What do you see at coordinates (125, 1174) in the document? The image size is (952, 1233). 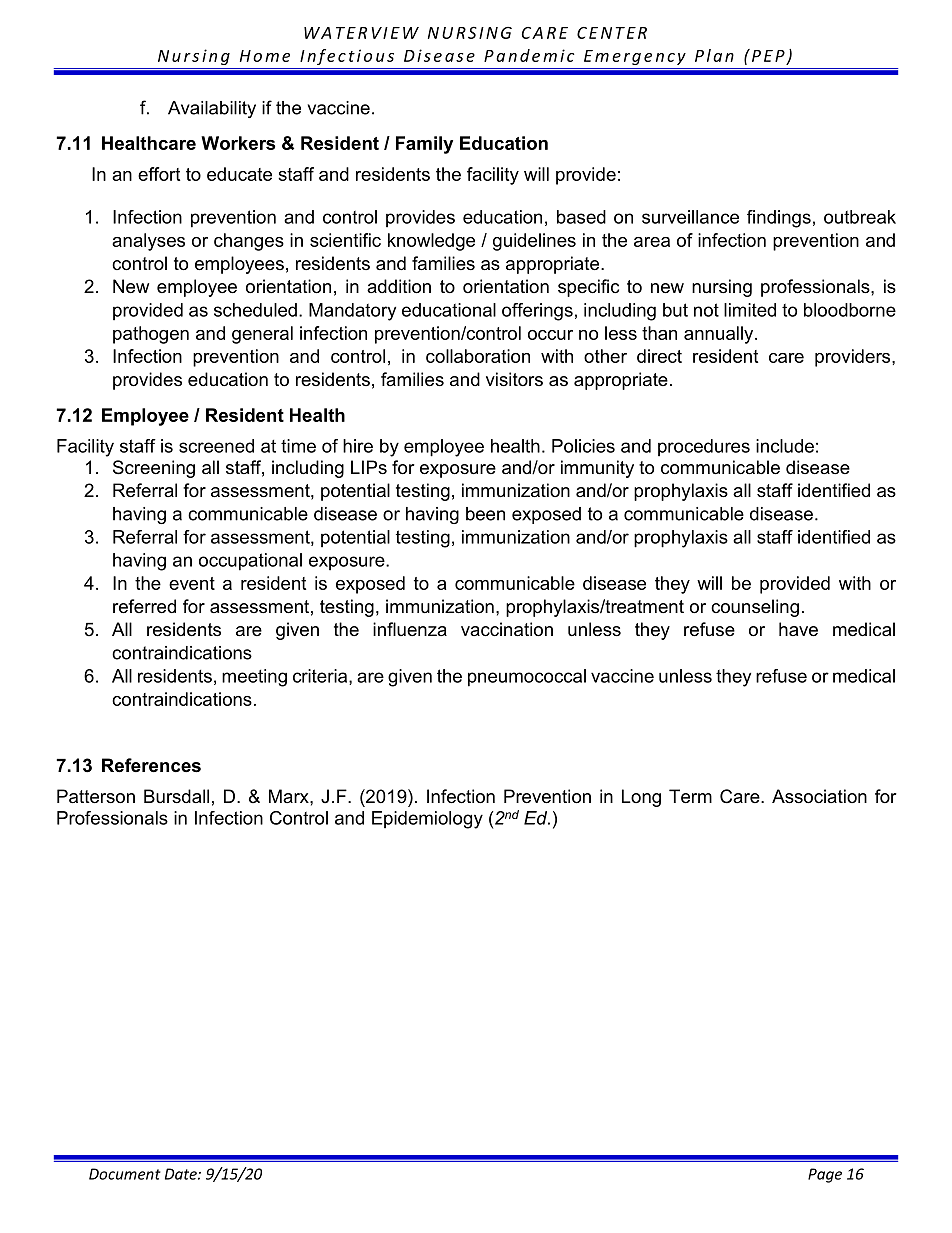 I see `Document` at bounding box center [125, 1174].
